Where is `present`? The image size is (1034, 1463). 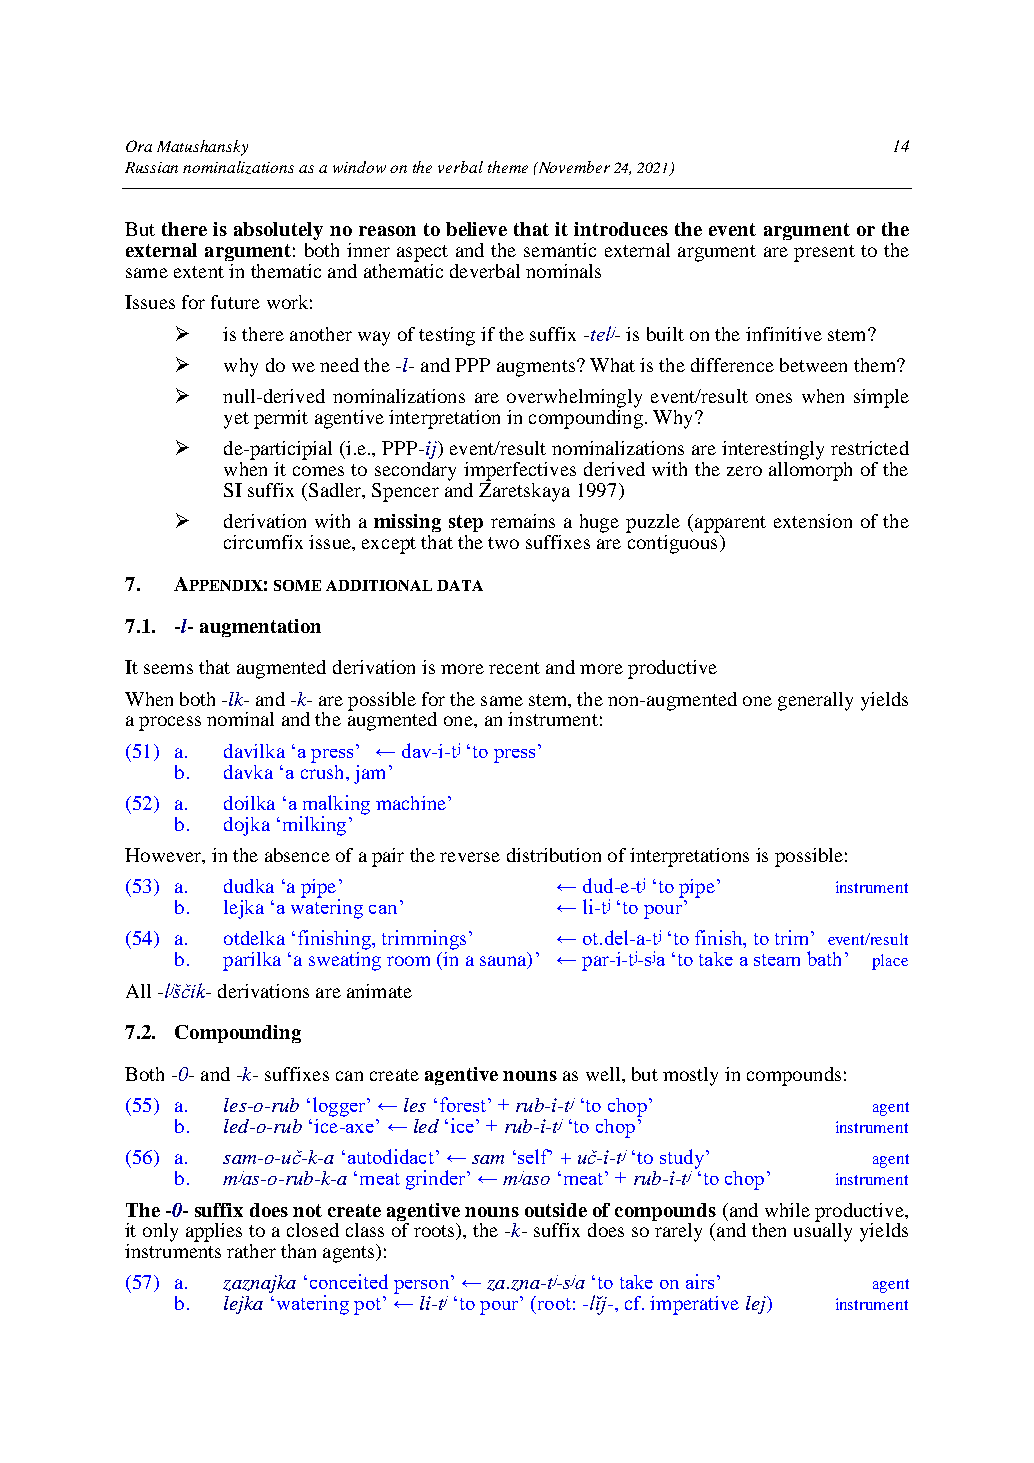
present is located at coordinates (824, 253).
